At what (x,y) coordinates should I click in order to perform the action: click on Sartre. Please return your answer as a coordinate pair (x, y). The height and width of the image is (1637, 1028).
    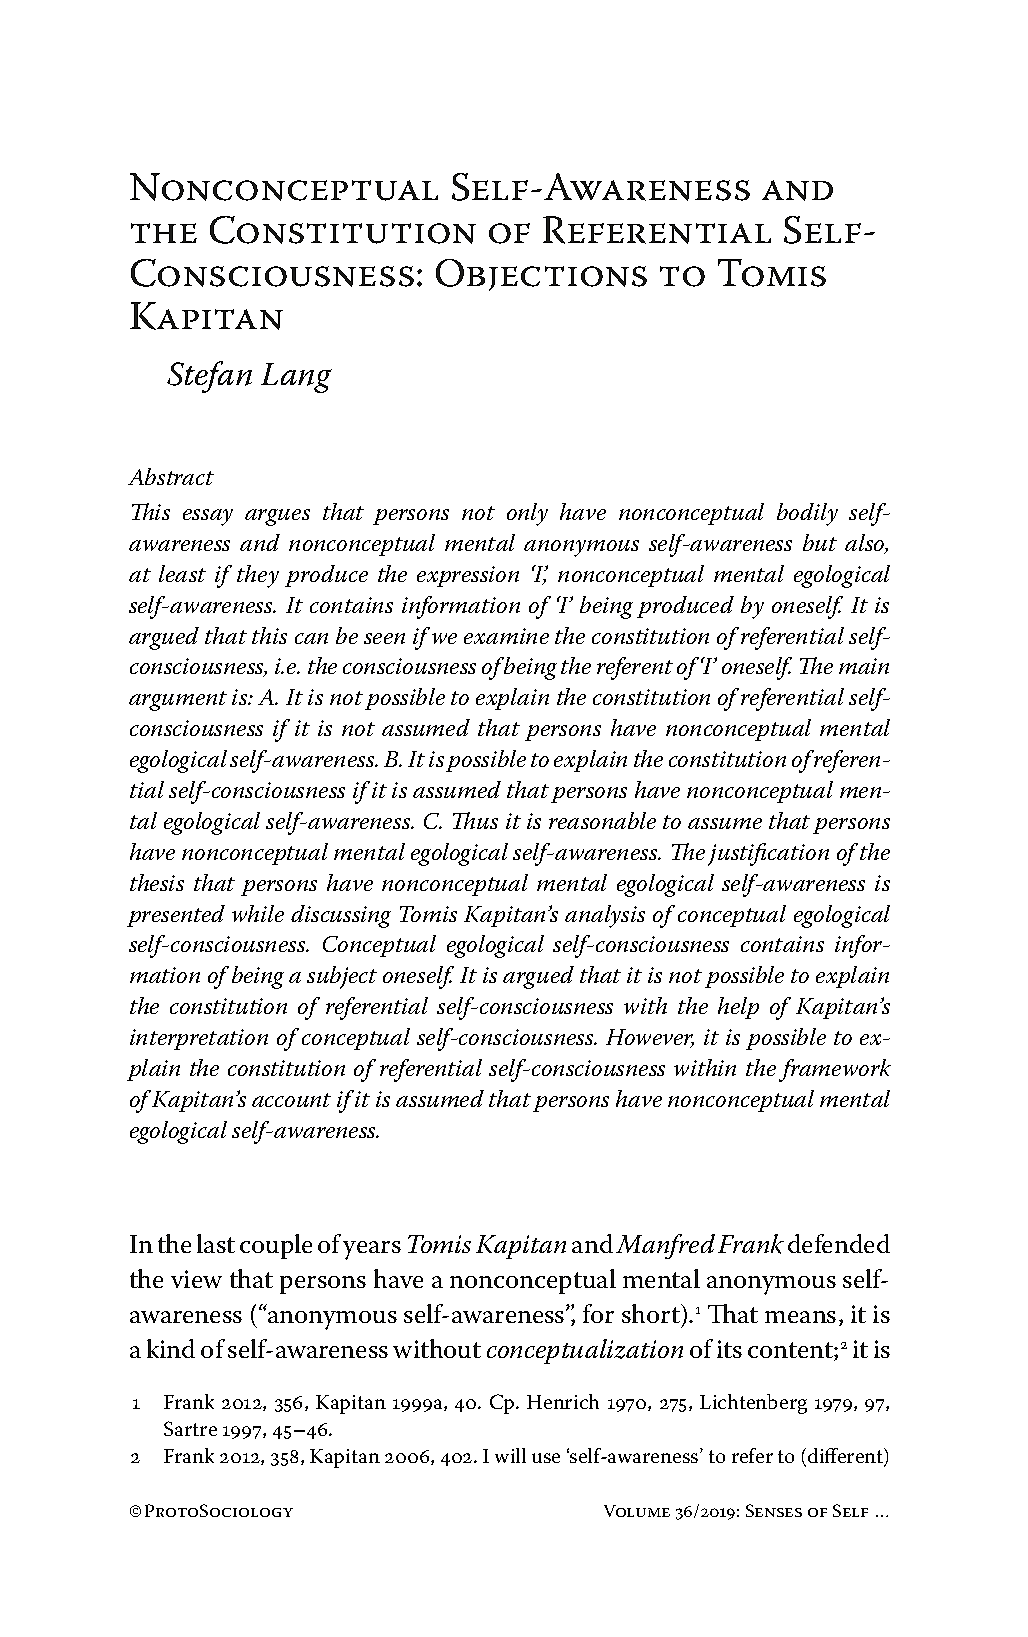
    Looking at the image, I should click on (190, 1428).
